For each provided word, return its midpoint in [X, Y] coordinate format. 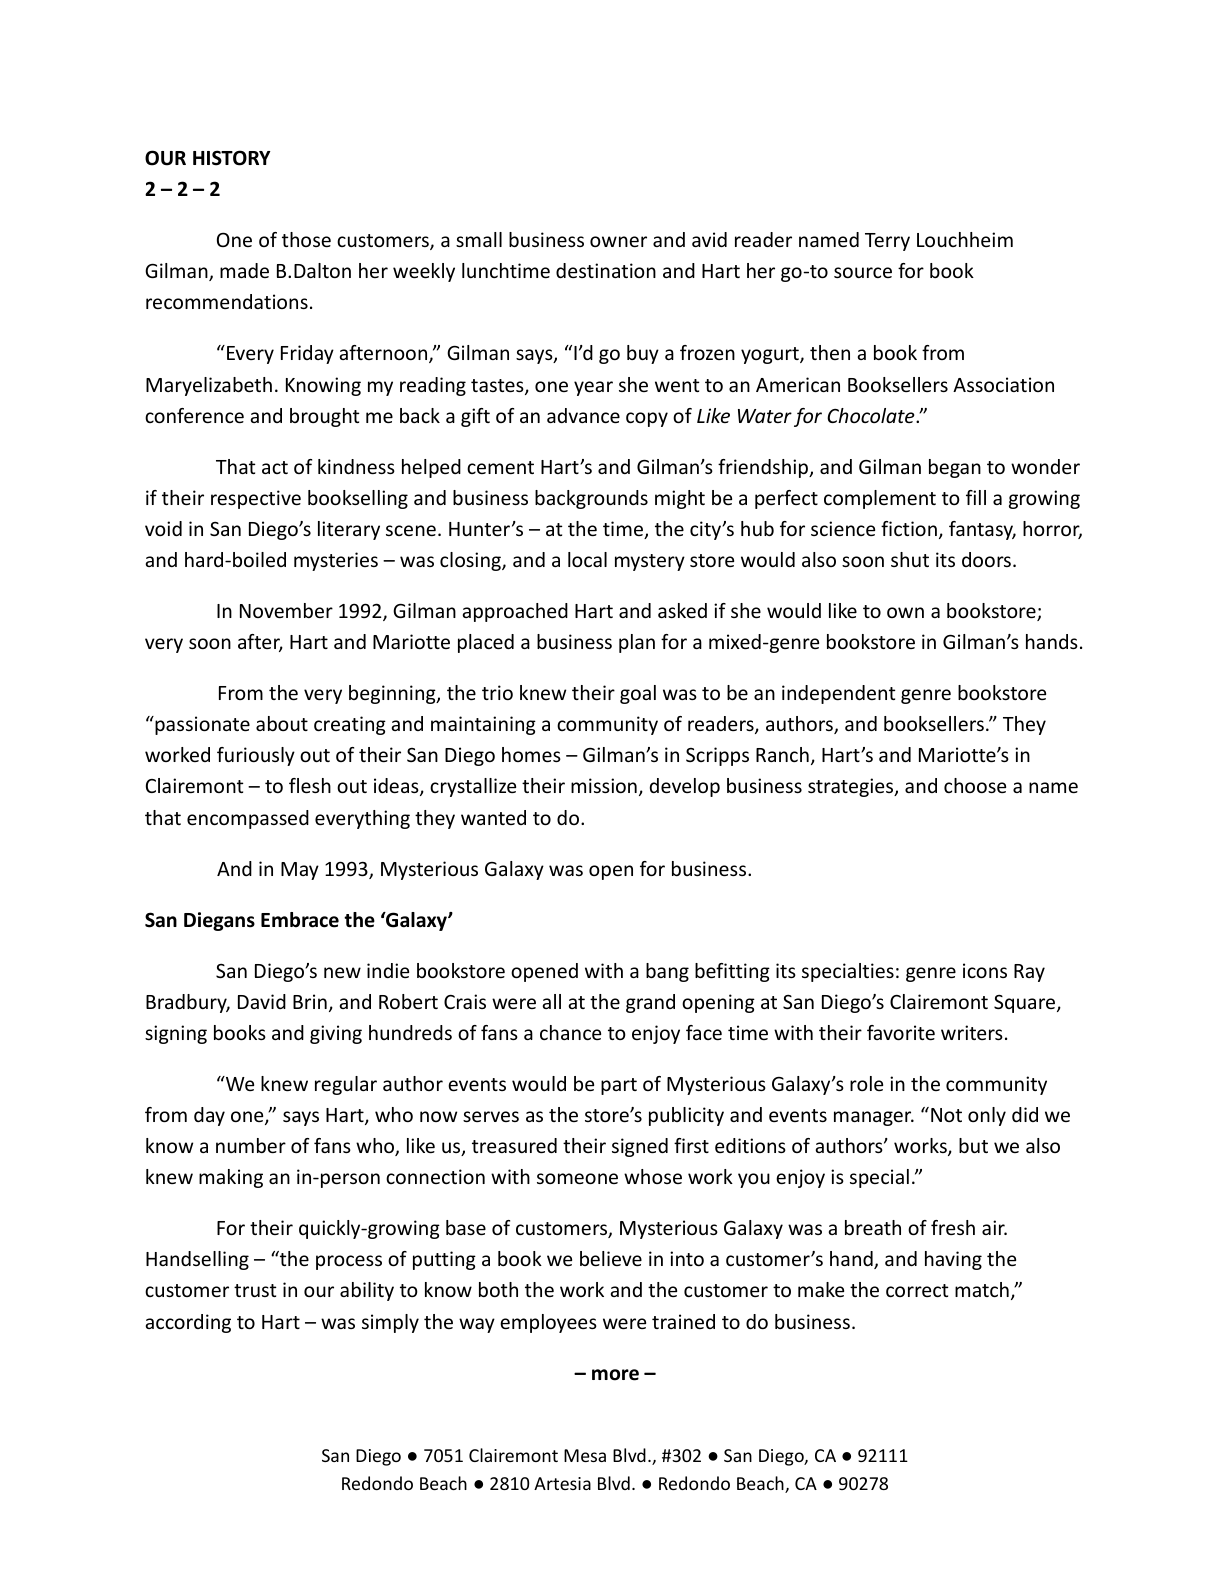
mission [604, 785]
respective [256, 499]
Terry [887, 242]
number [251, 1145]
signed [640, 1147]
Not [946, 1115]
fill [976, 497]
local [587, 559]
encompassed [248, 819]
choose [975, 785]
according [188, 1323]
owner [618, 241]
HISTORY [231, 158]
